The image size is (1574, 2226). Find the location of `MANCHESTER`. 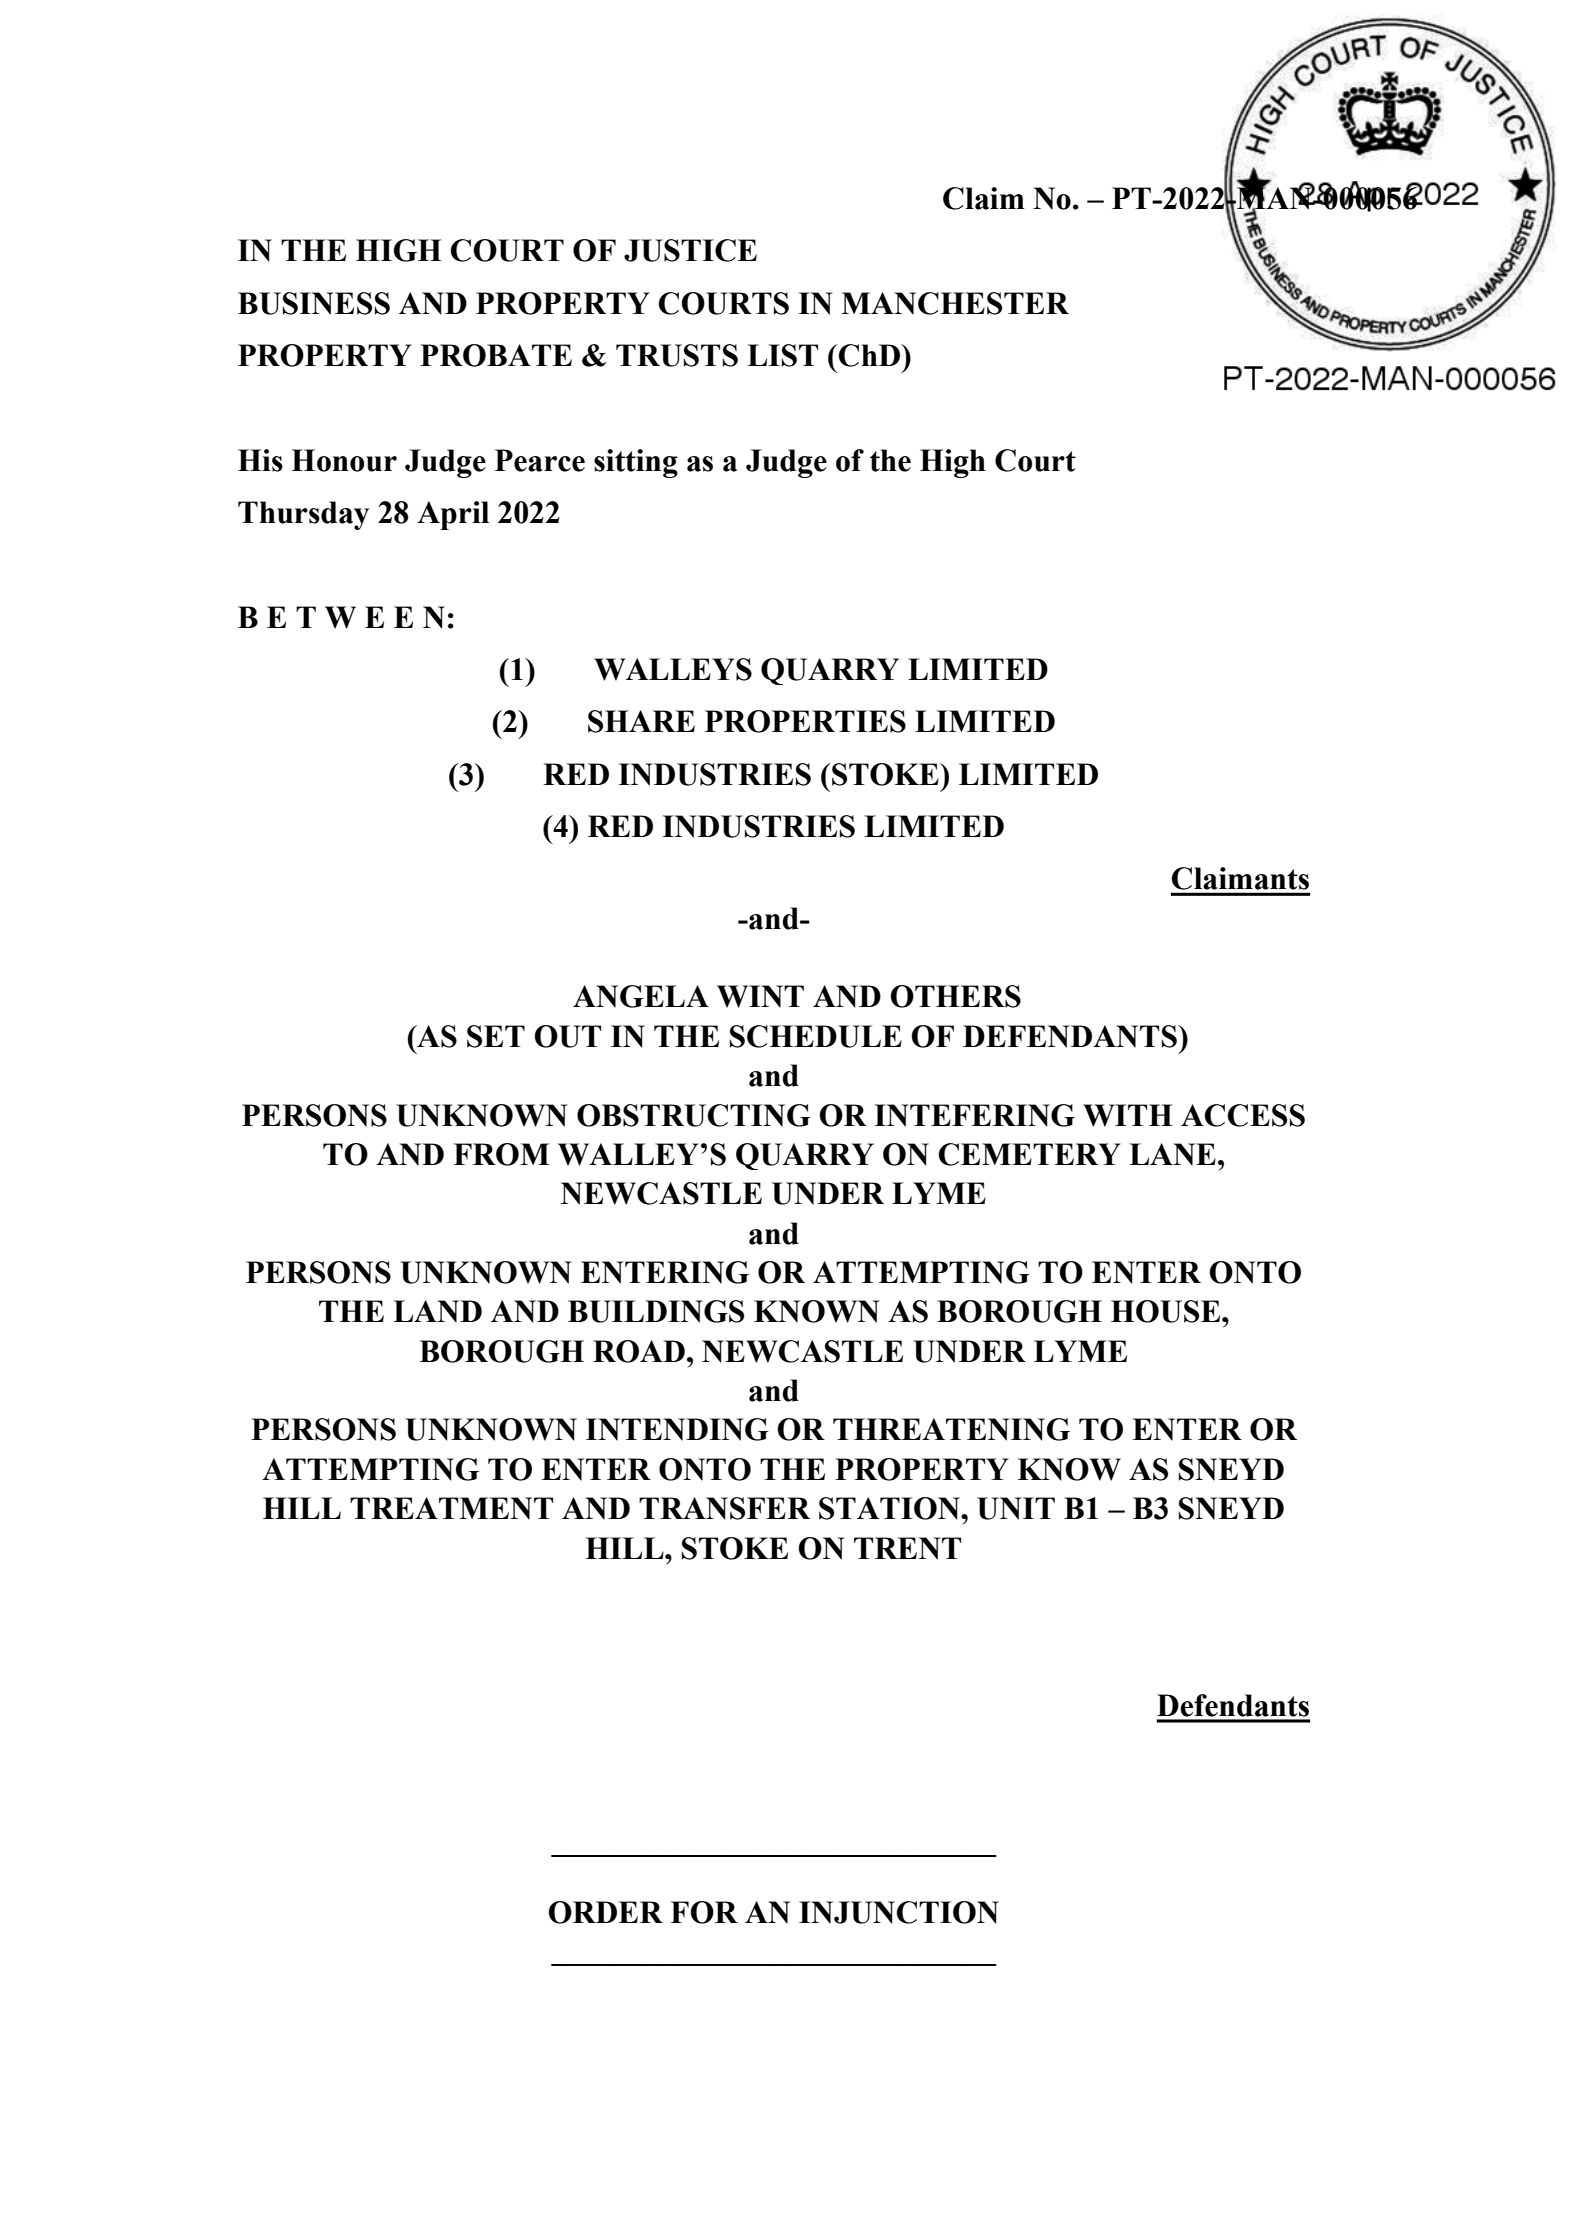

MANCHESTER is located at coordinates (955, 303).
